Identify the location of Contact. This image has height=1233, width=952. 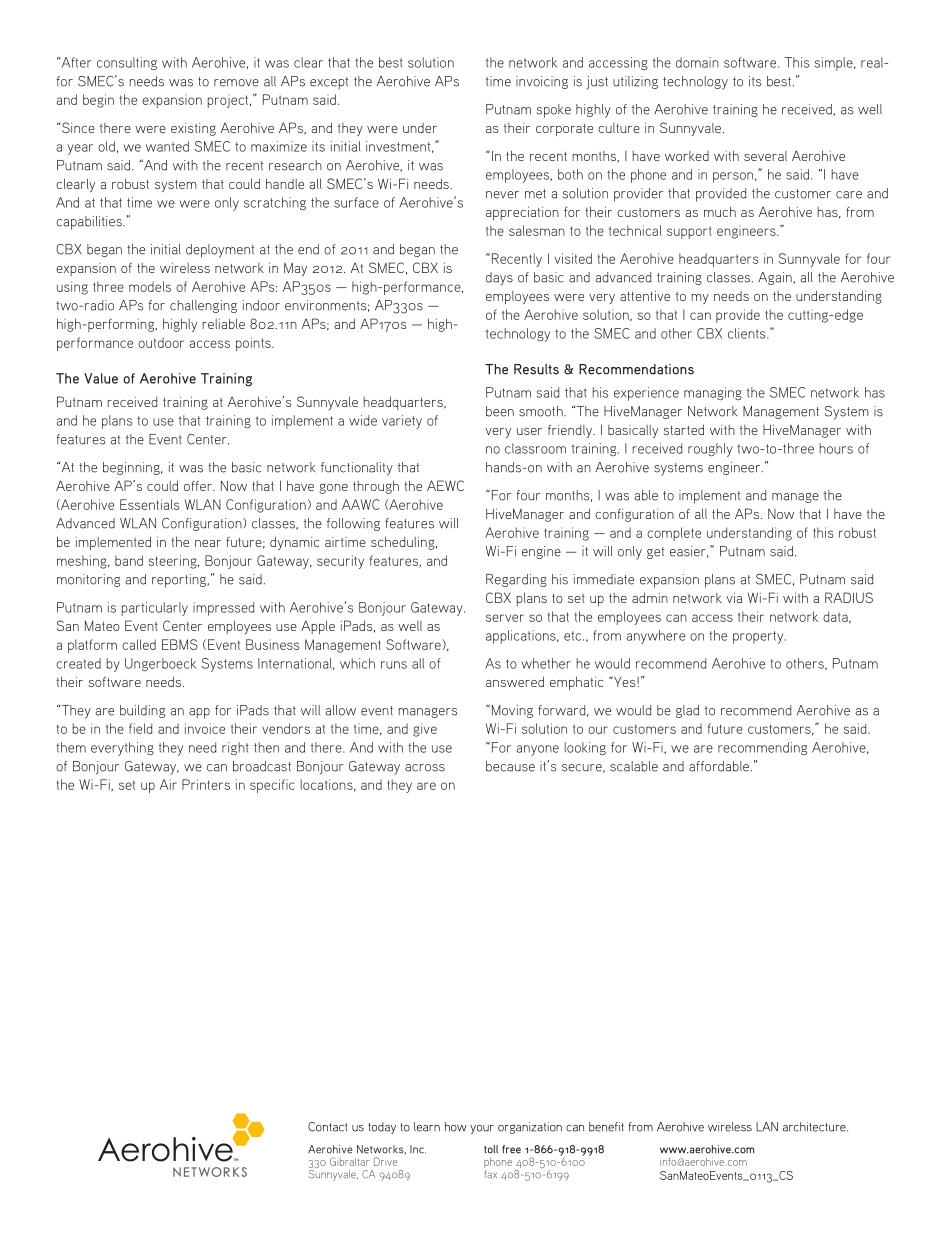
(328, 1127).
